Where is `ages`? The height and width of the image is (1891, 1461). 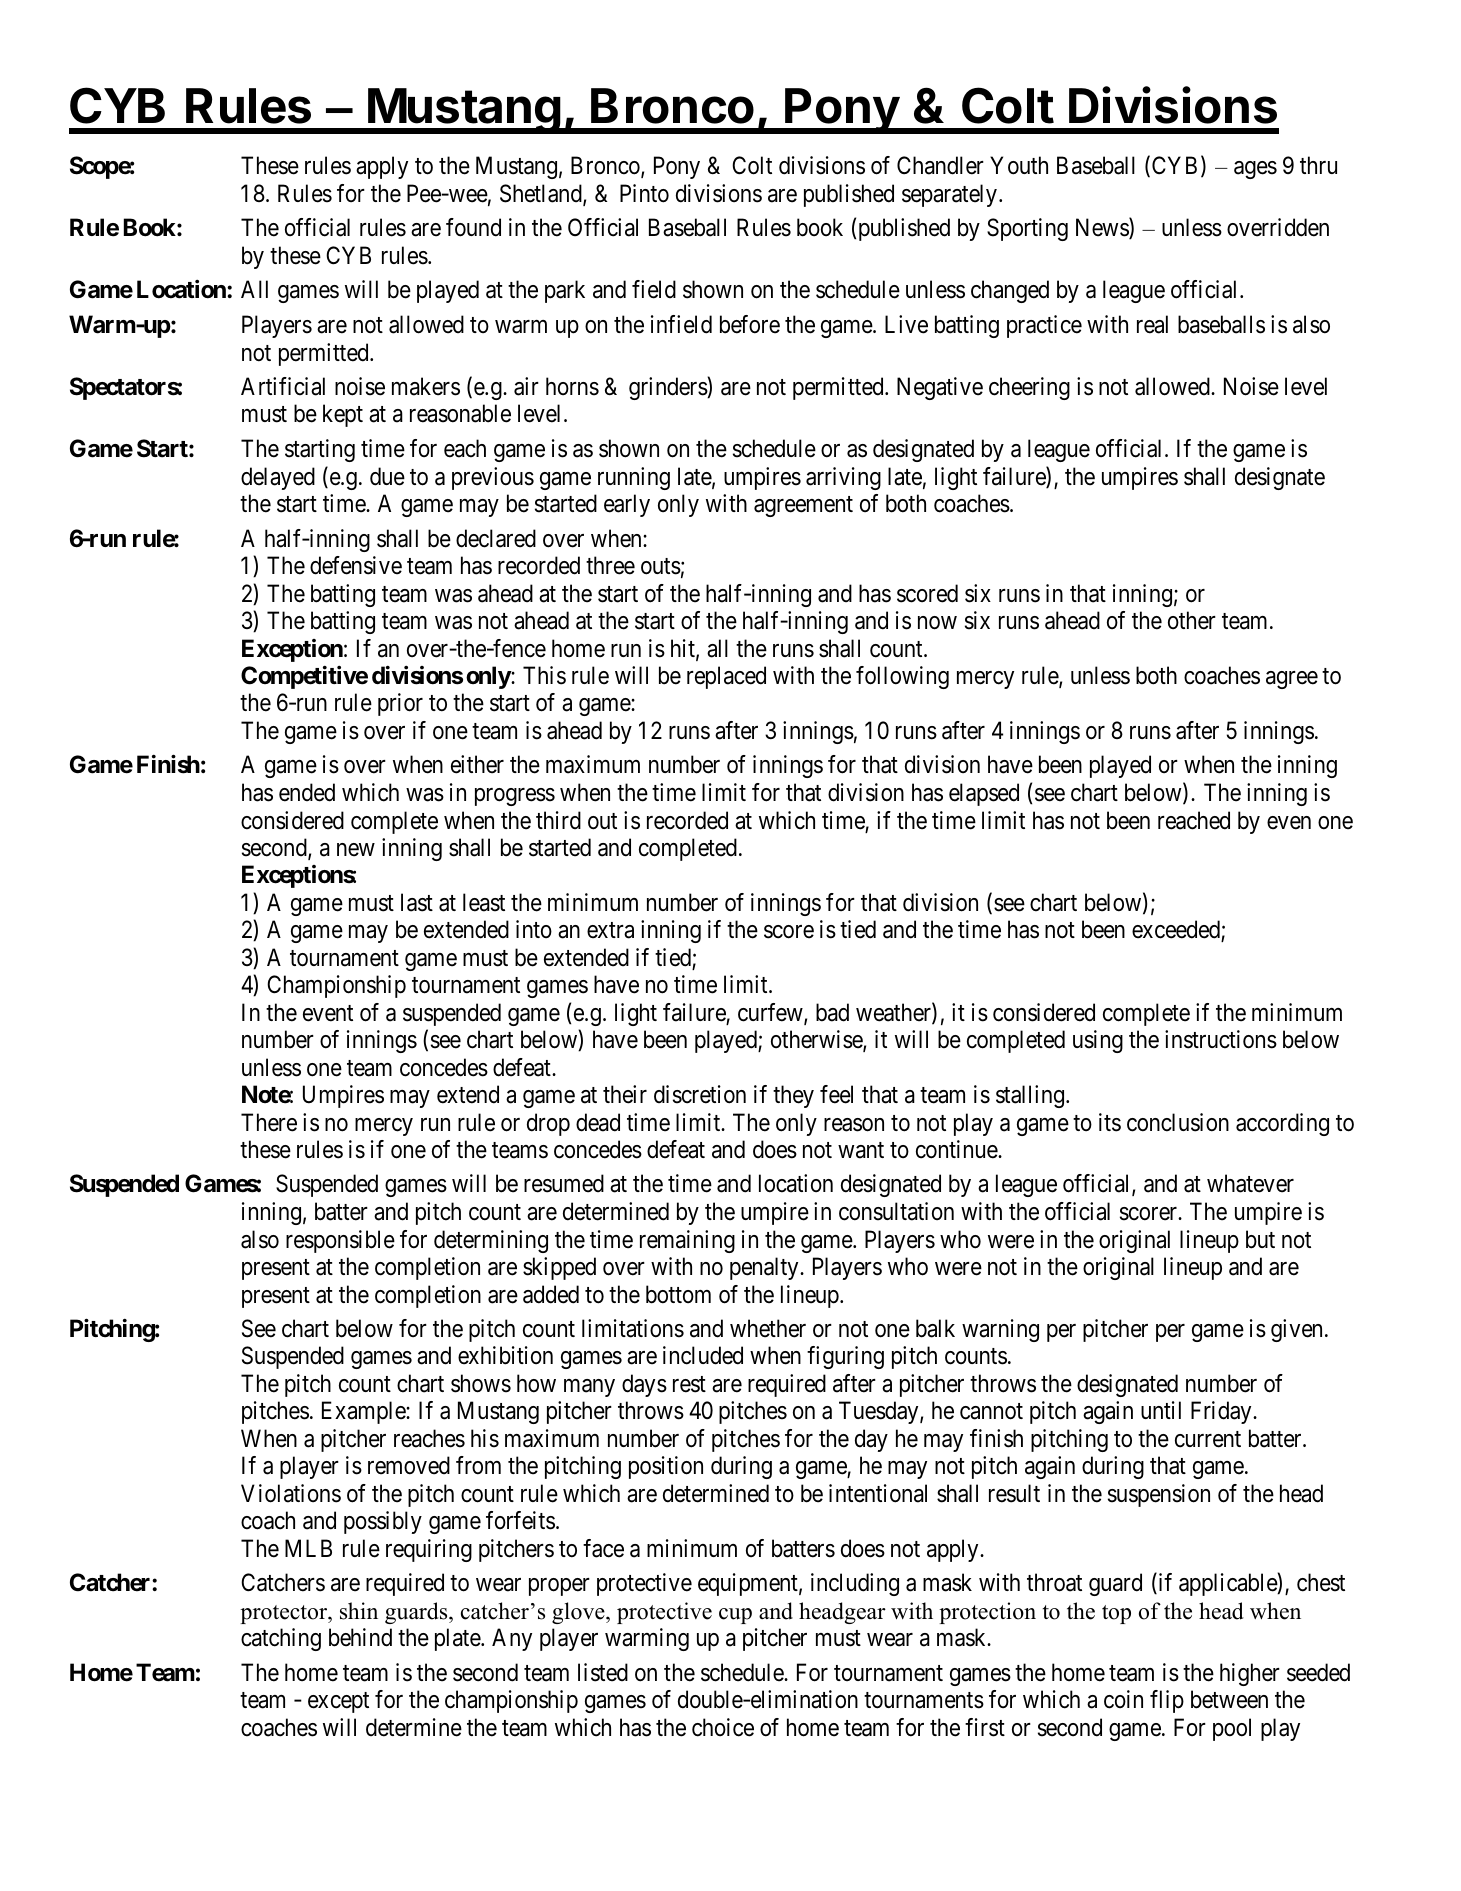 ages is located at coordinates (1255, 170).
